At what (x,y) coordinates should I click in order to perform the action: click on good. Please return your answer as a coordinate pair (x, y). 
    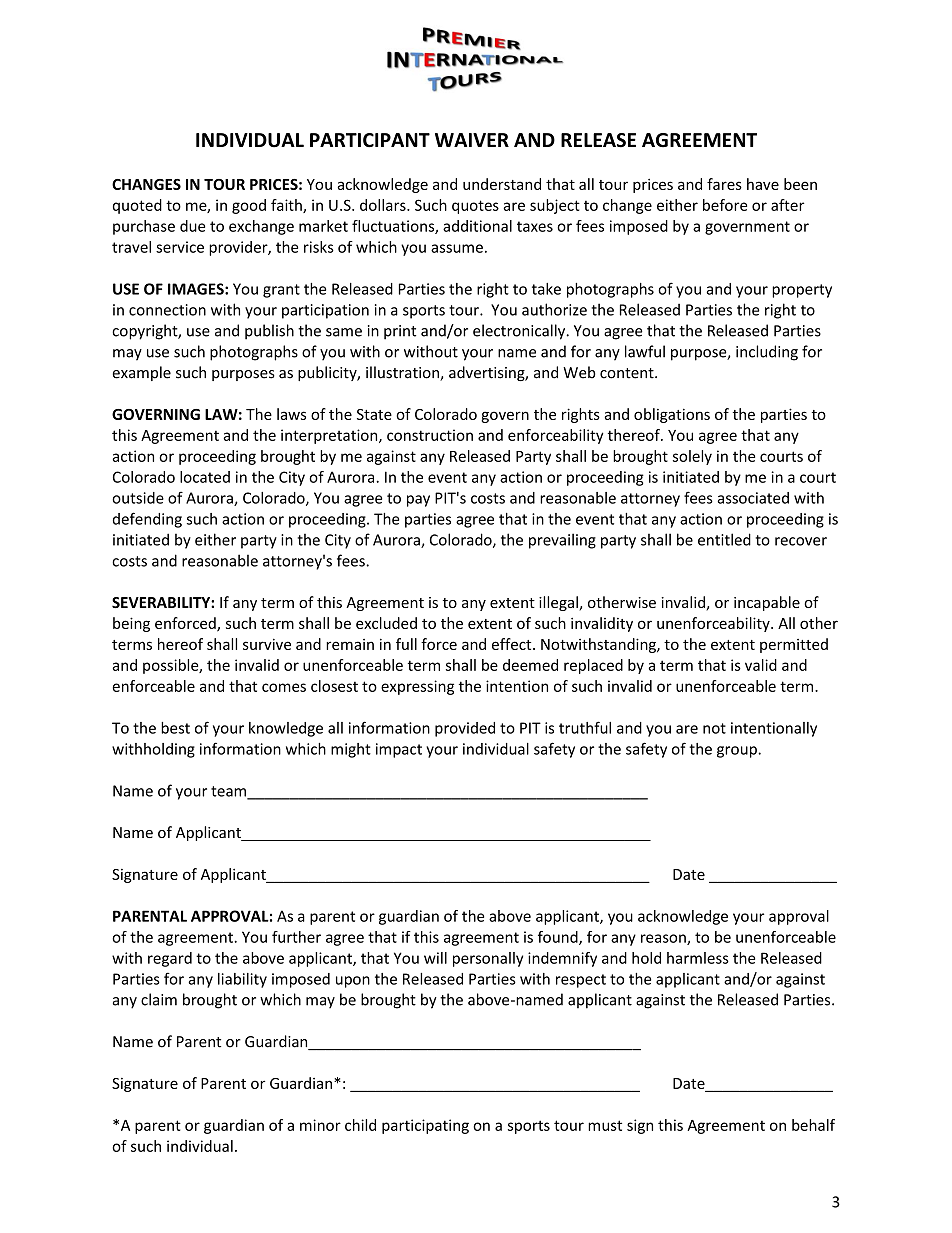
    Looking at the image, I should click on (249, 206).
